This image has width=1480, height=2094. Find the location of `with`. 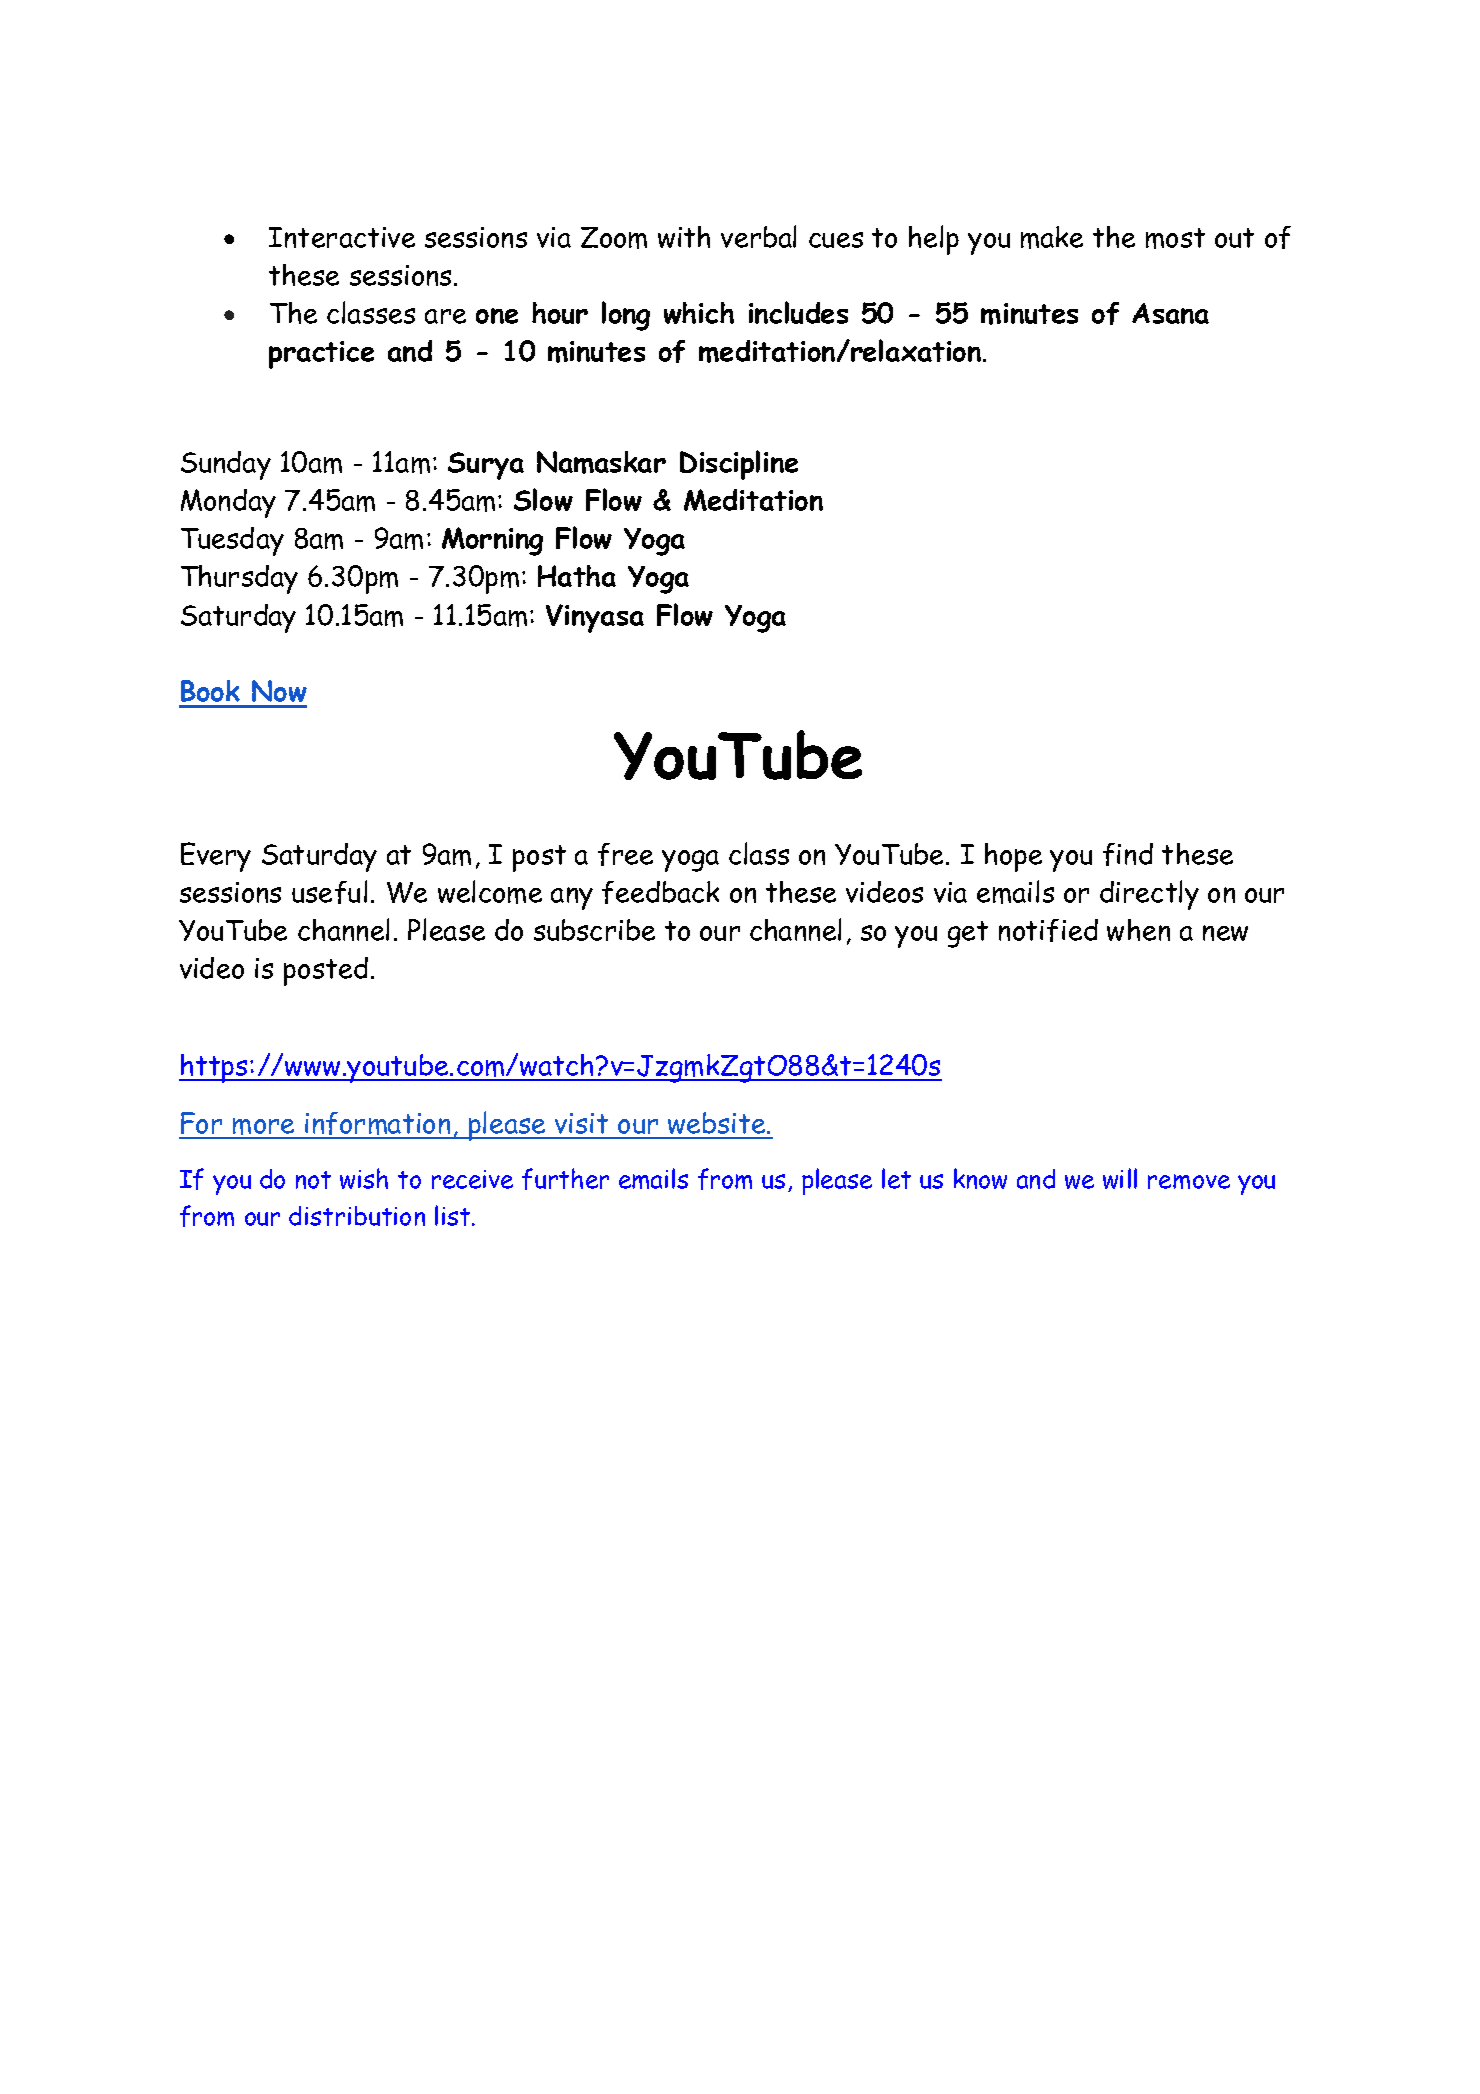

with is located at coordinates (684, 237).
